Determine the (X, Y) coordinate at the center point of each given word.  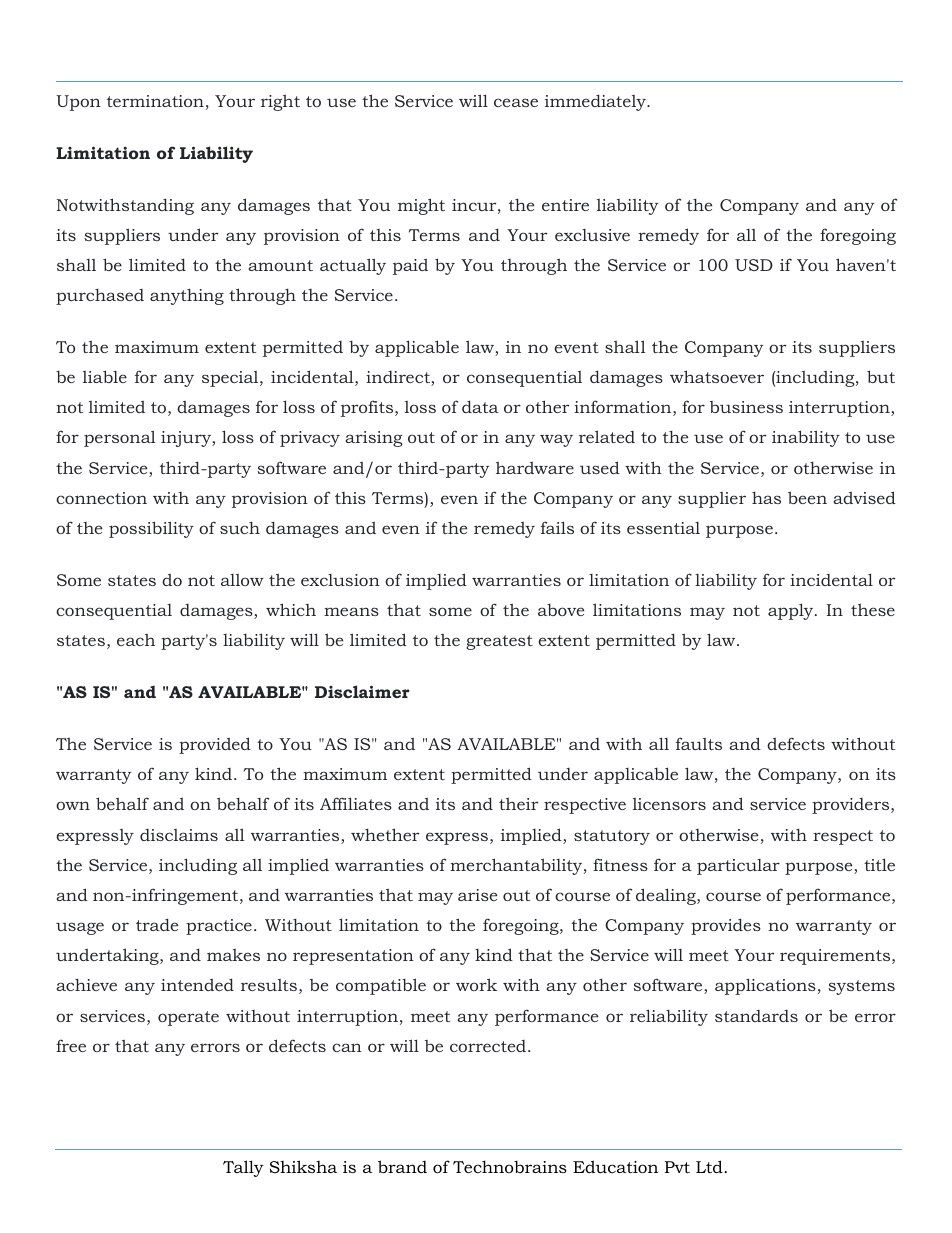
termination (155, 101)
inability (806, 438)
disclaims (179, 835)
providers (852, 806)
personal (120, 438)
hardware (535, 467)
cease (516, 102)
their (518, 803)
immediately (597, 102)
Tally (243, 1168)
